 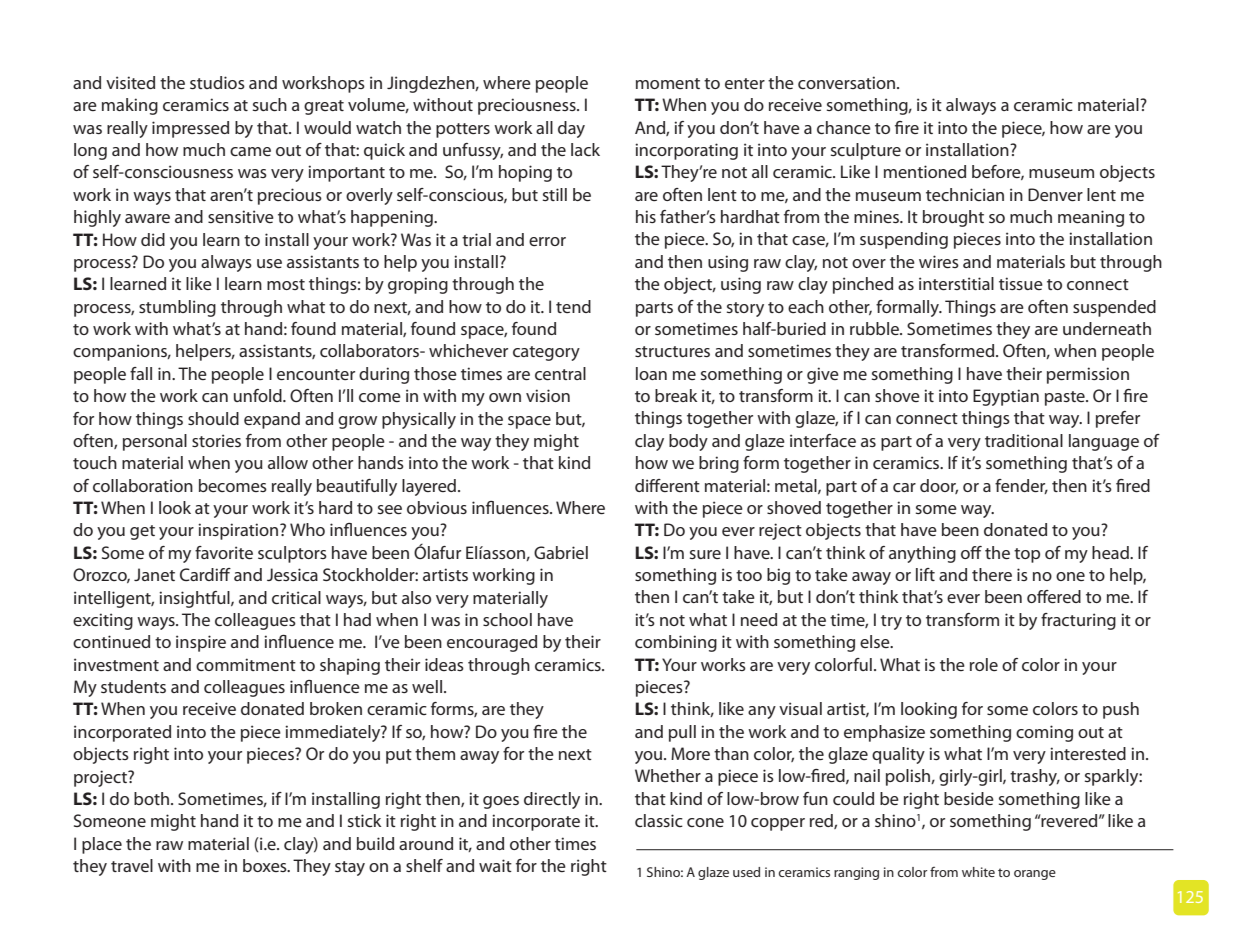 I want to click on classic, so click(x=659, y=820).
